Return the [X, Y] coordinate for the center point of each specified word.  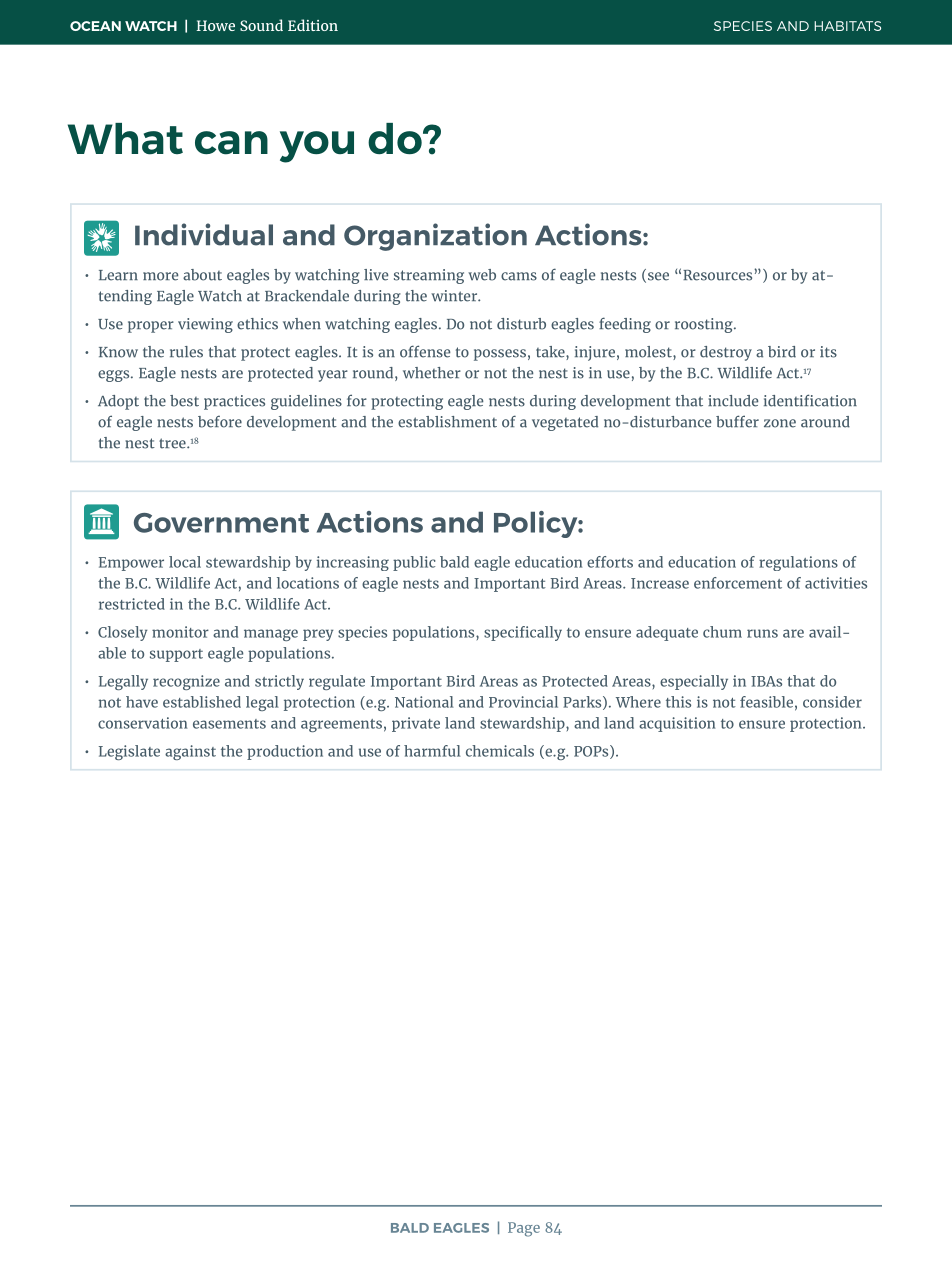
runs [762, 633]
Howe [215, 25]
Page [524, 1229]
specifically [523, 633]
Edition [313, 25]
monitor [180, 632]
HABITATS [847, 26]
